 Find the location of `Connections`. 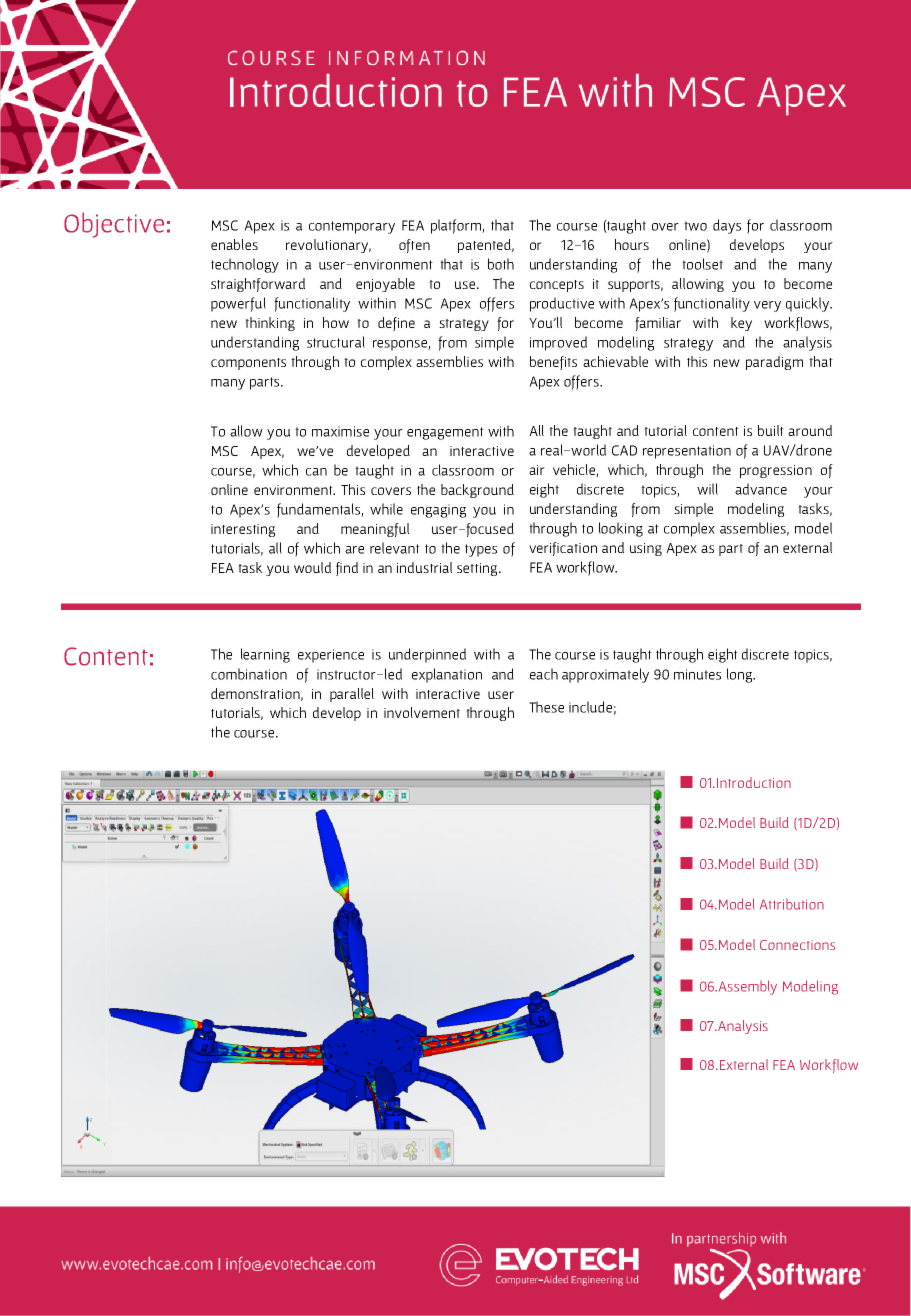

Connections is located at coordinates (797, 945).
